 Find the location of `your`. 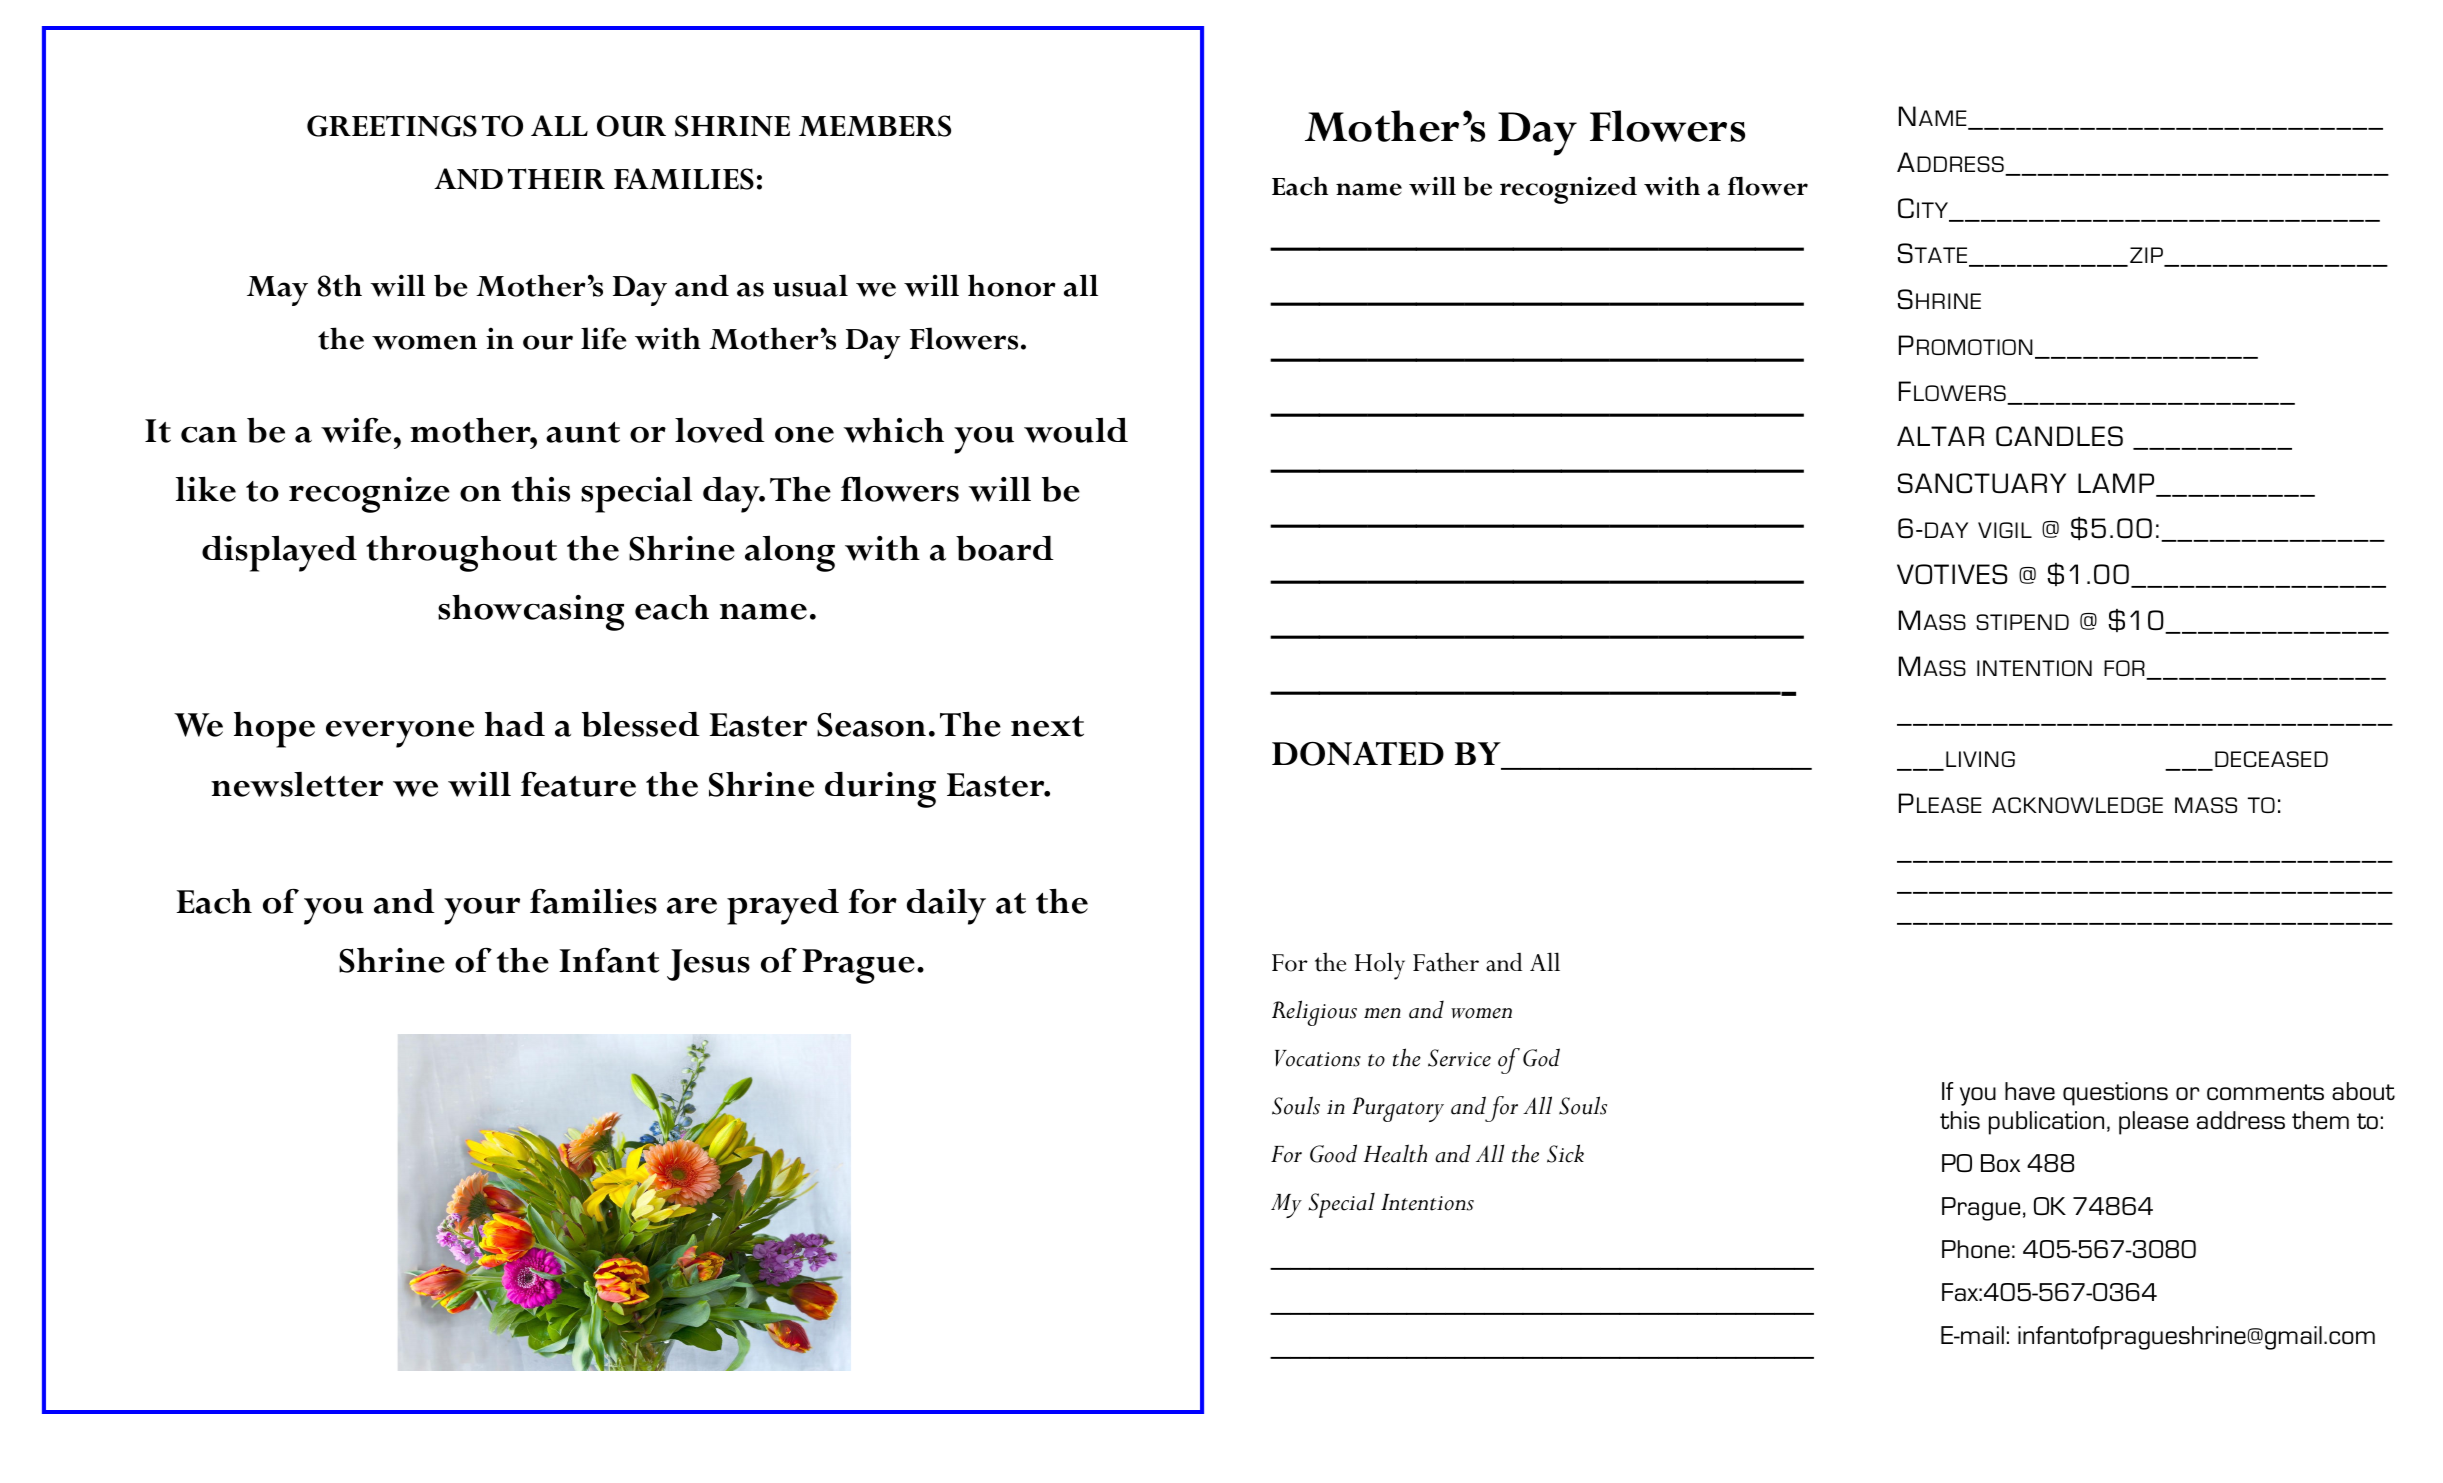

your is located at coordinates (482, 911).
